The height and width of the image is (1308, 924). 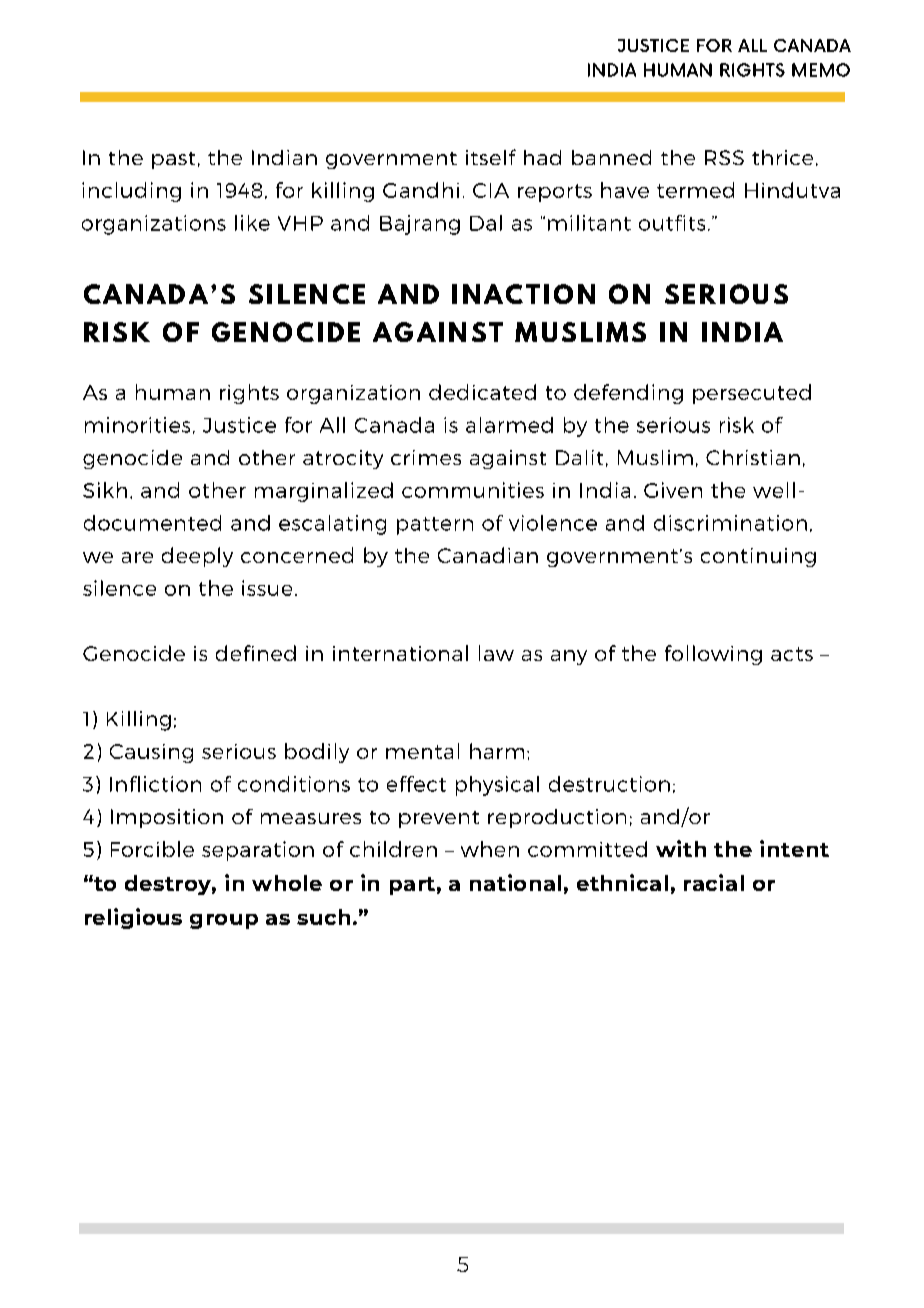 What do you see at coordinates (224, 921) in the image?
I see `group` at bounding box center [224, 921].
